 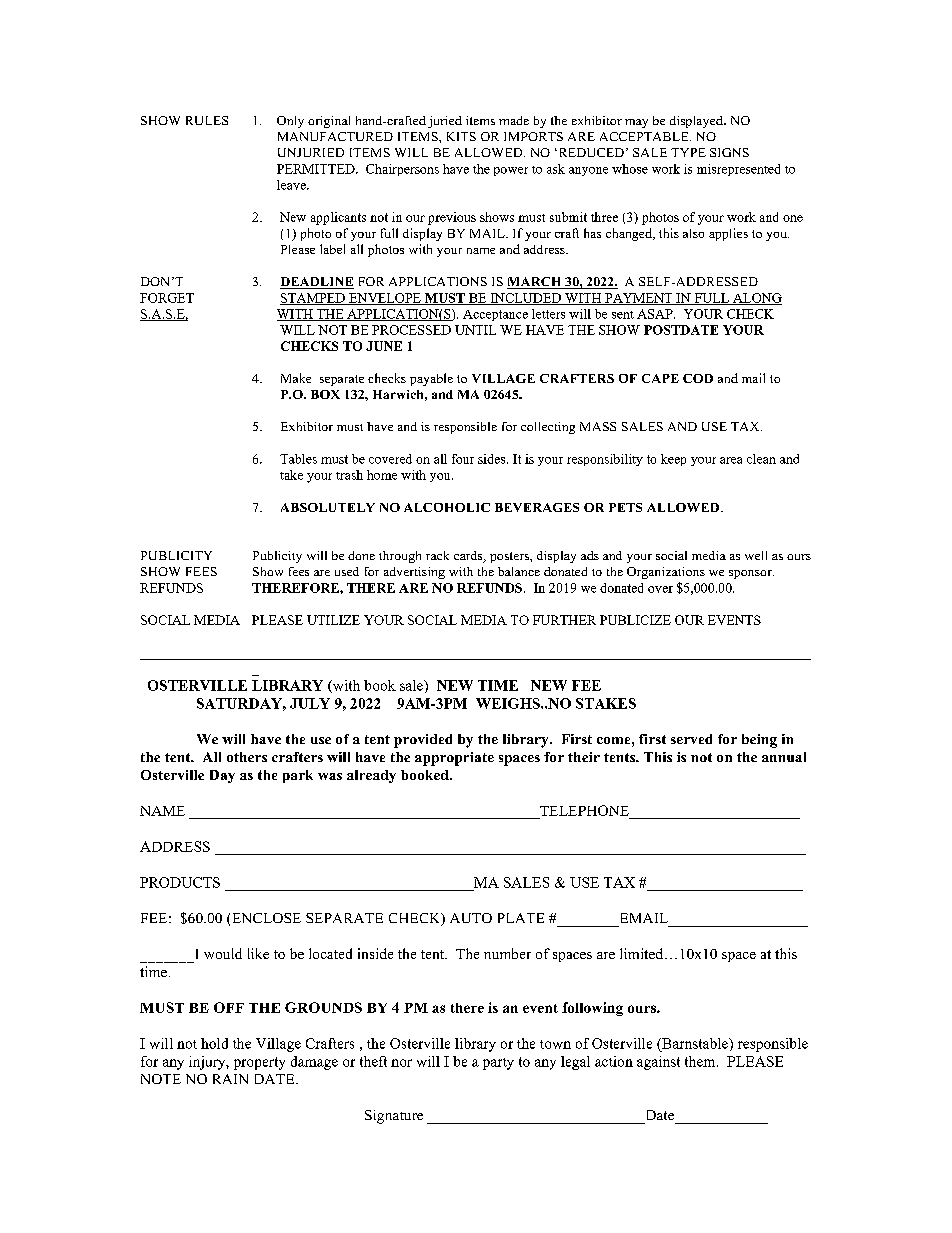 I want to click on served, so click(x=691, y=739).
